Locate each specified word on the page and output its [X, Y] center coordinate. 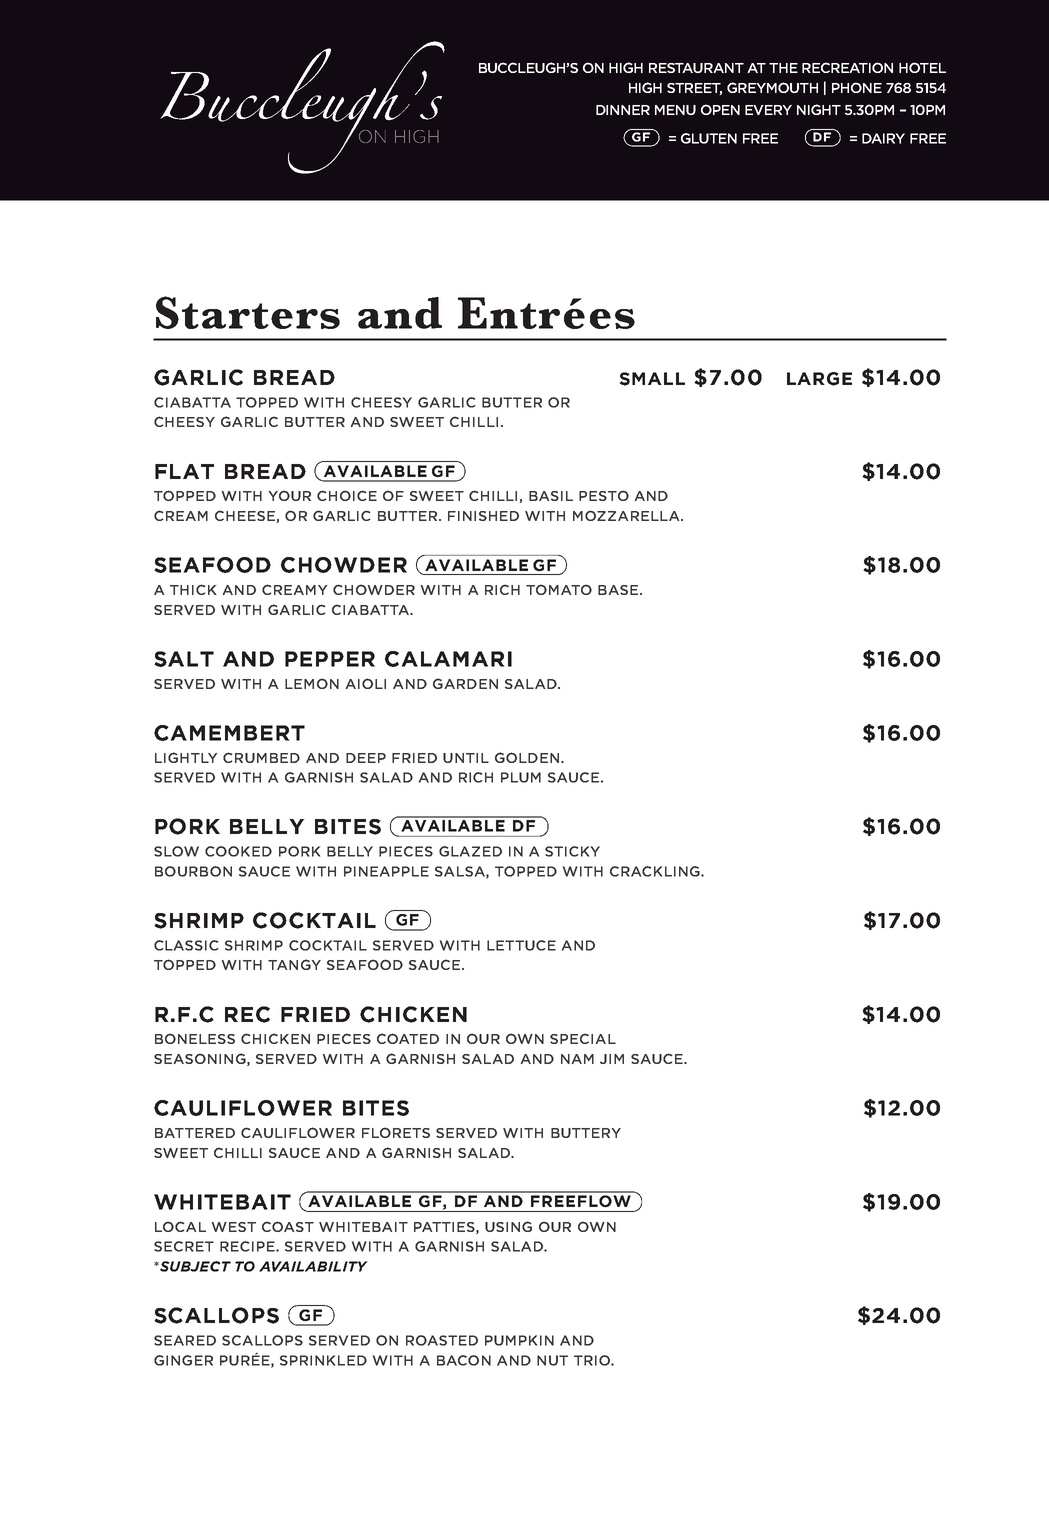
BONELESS [195, 1038]
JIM [612, 1059]
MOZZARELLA [627, 515]
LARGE [819, 379]
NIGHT [819, 109]
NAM [577, 1059]
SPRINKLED [323, 1360]
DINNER [623, 110]
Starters [248, 312]
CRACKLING [656, 871]
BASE [618, 590]
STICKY [572, 851]
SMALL [652, 379]
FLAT [184, 471]
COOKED [238, 851]
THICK [193, 589]
